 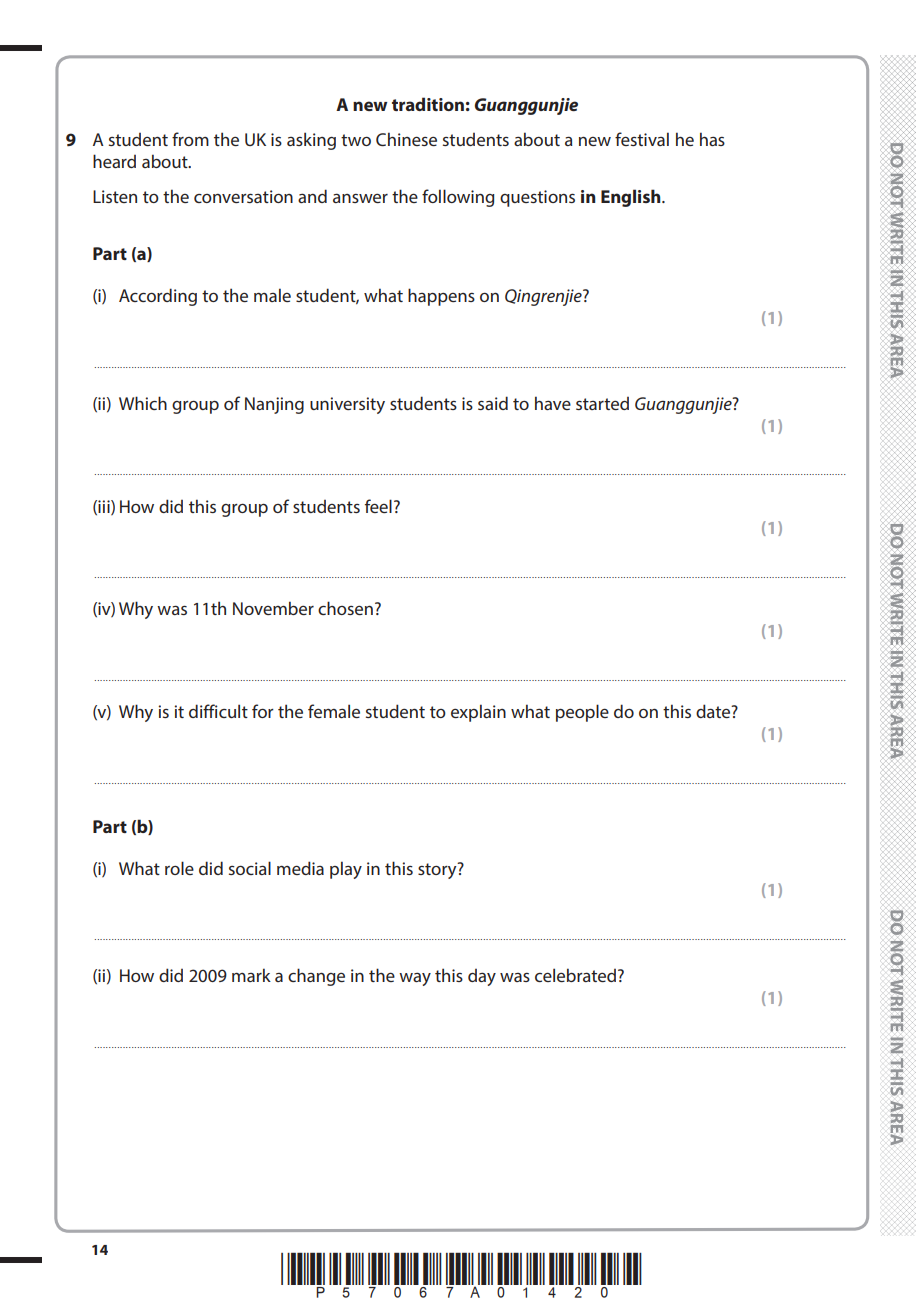 I want to click on feel, so click(x=378, y=506).
